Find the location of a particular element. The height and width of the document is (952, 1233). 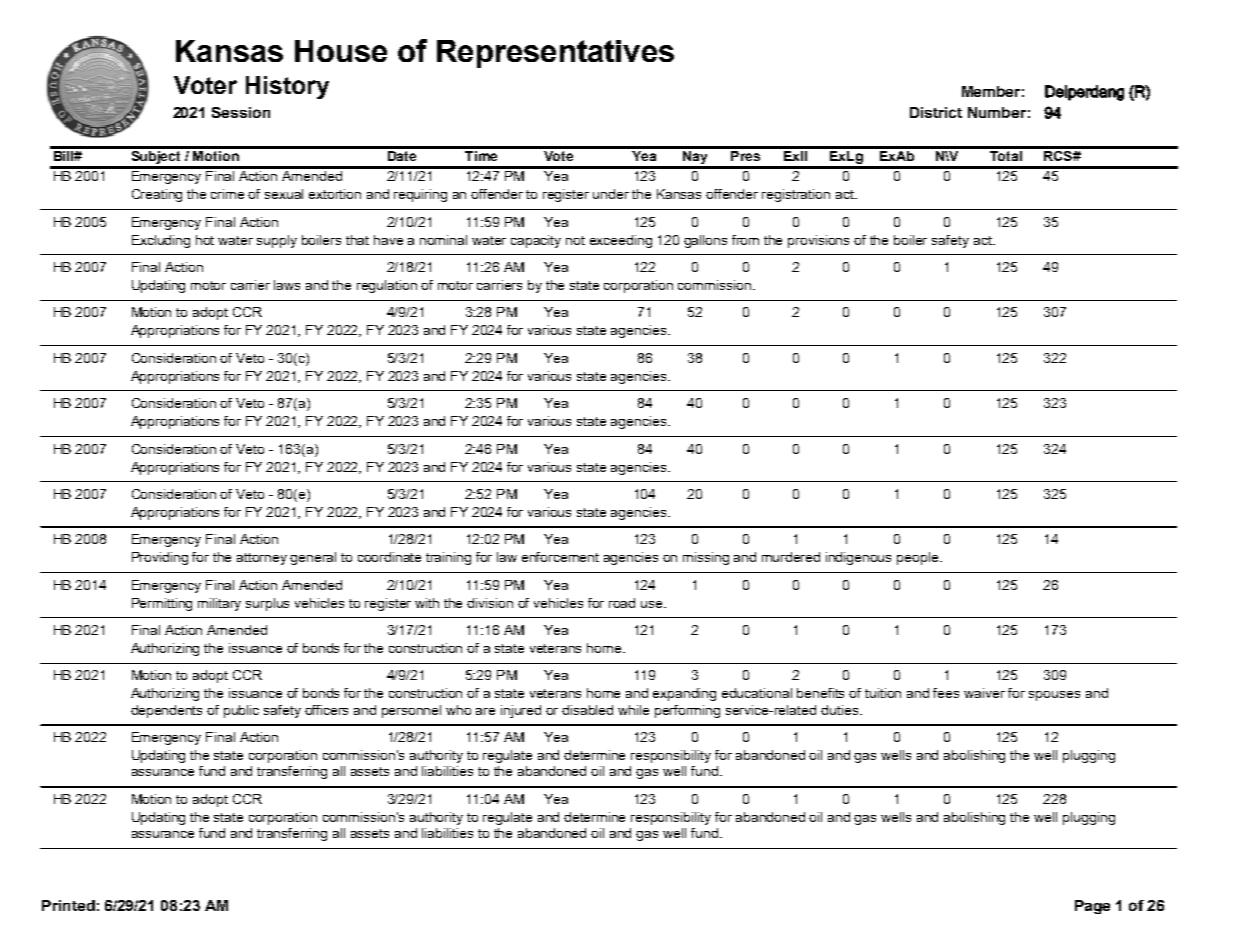

people is located at coordinates (919, 558).
